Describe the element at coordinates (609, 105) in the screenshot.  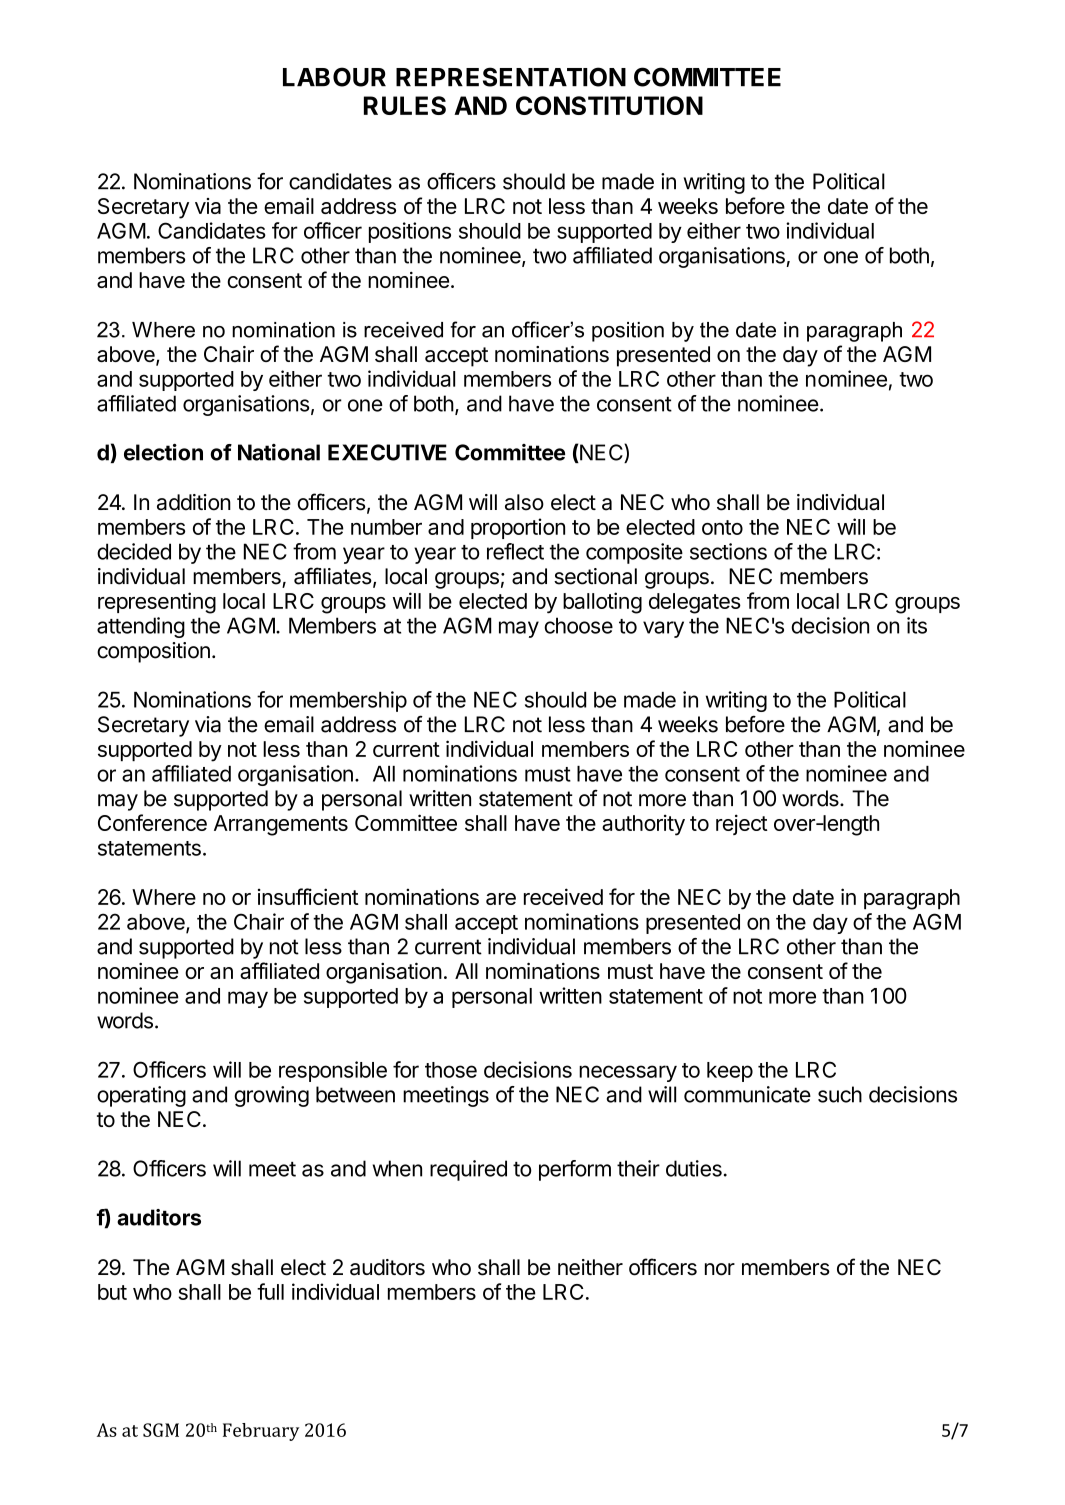
I see `CONSTITUTION` at that location.
